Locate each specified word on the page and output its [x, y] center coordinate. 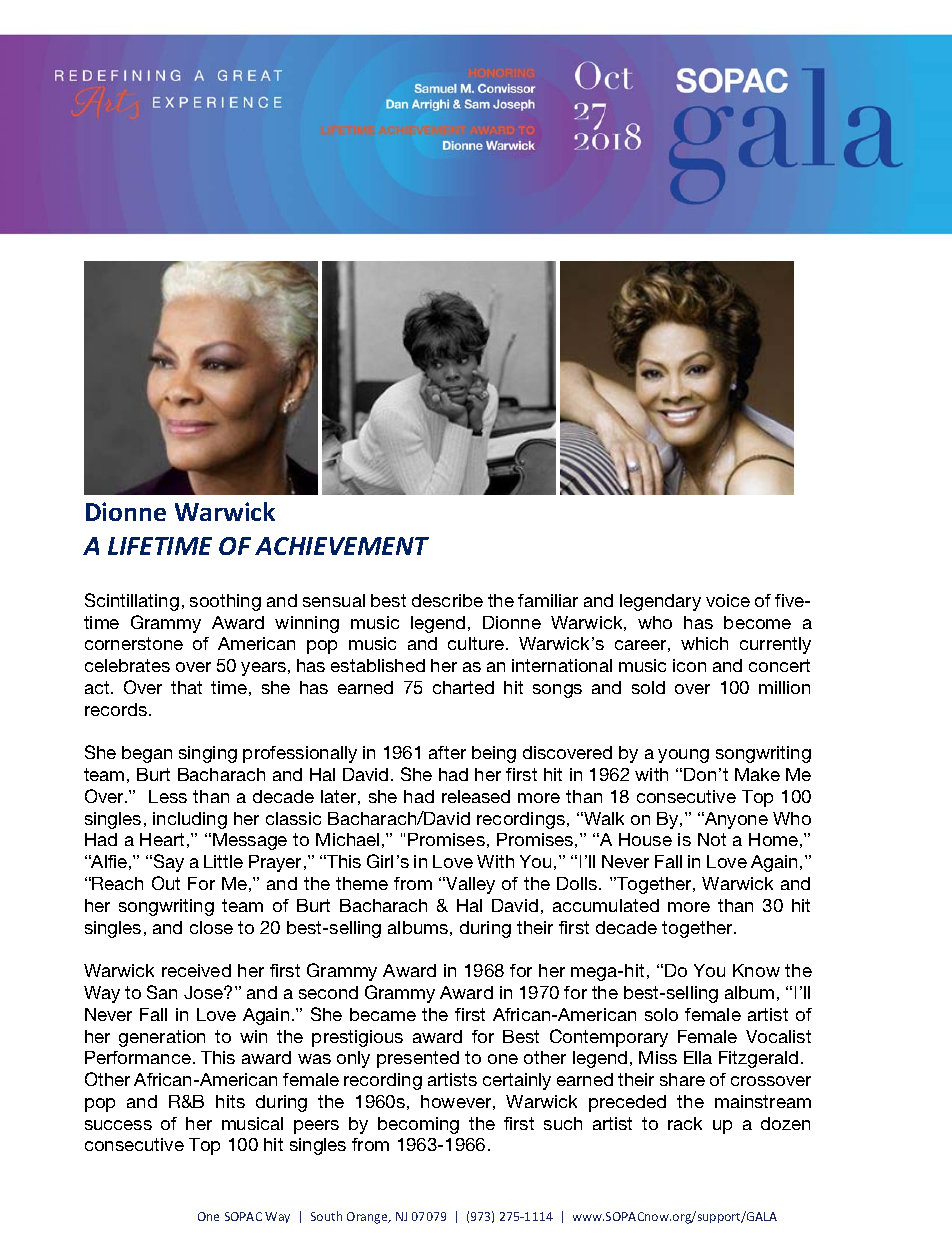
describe [447, 600]
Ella [698, 1057]
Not [712, 839]
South [326, 1216]
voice [728, 600]
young [683, 756]
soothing [225, 602]
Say [167, 863]
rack [685, 1123]
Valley [469, 885]
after [447, 752]
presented [418, 1059]
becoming [418, 1125]
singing [208, 754]
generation [162, 1038]
